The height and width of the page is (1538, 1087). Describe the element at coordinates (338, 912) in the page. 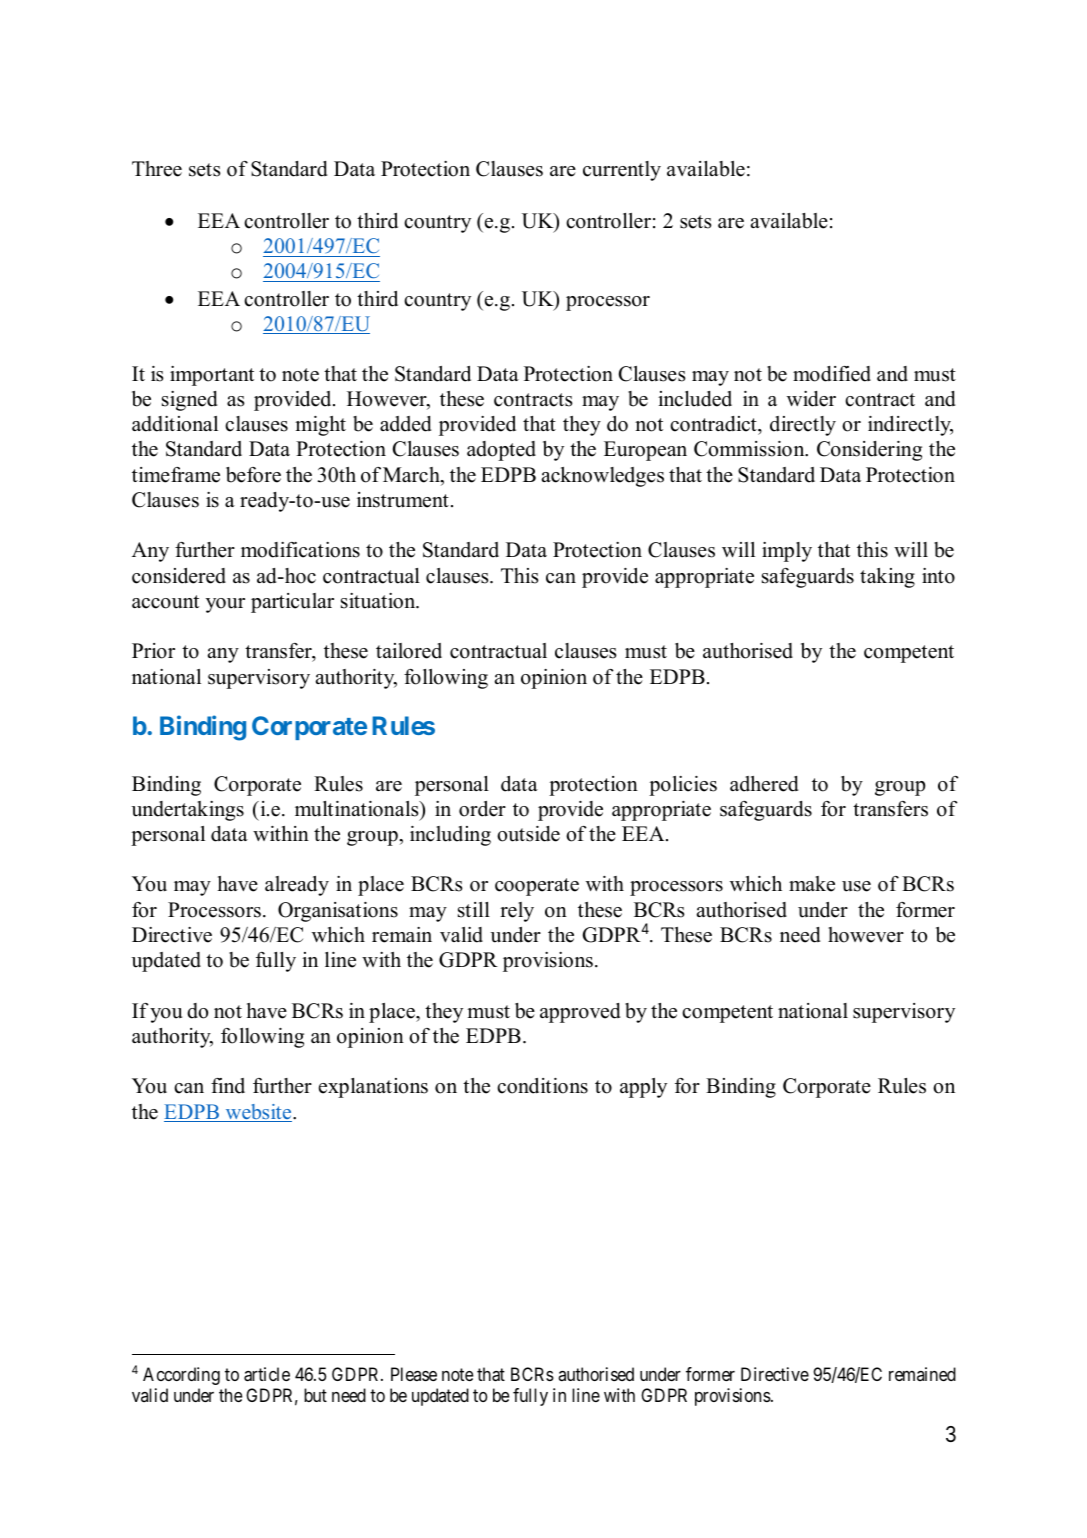

I see `Organisations` at that location.
